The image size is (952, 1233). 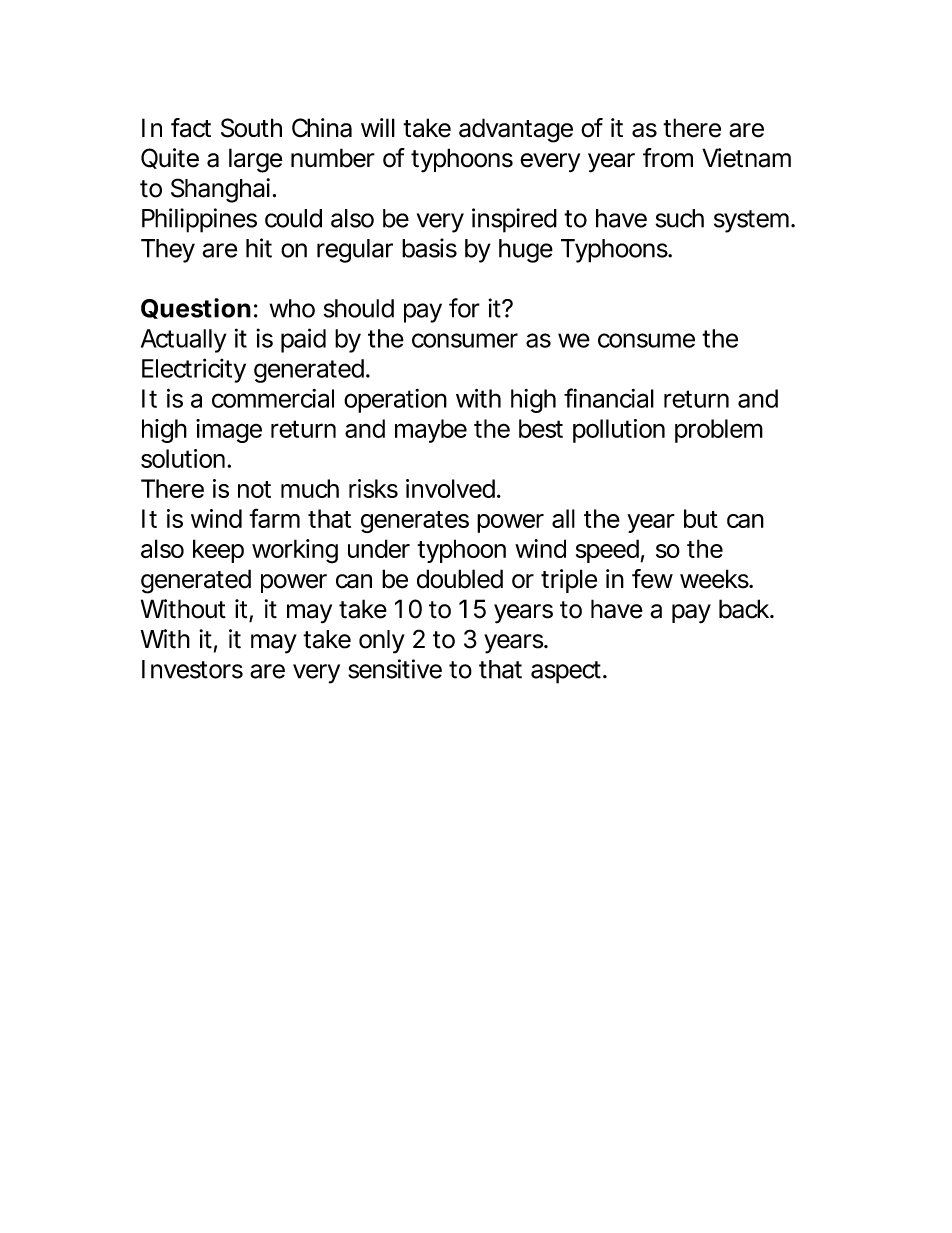 What do you see at coordinates (668, 158) in the page?
I see `from` at bounding box center [668, 158].
